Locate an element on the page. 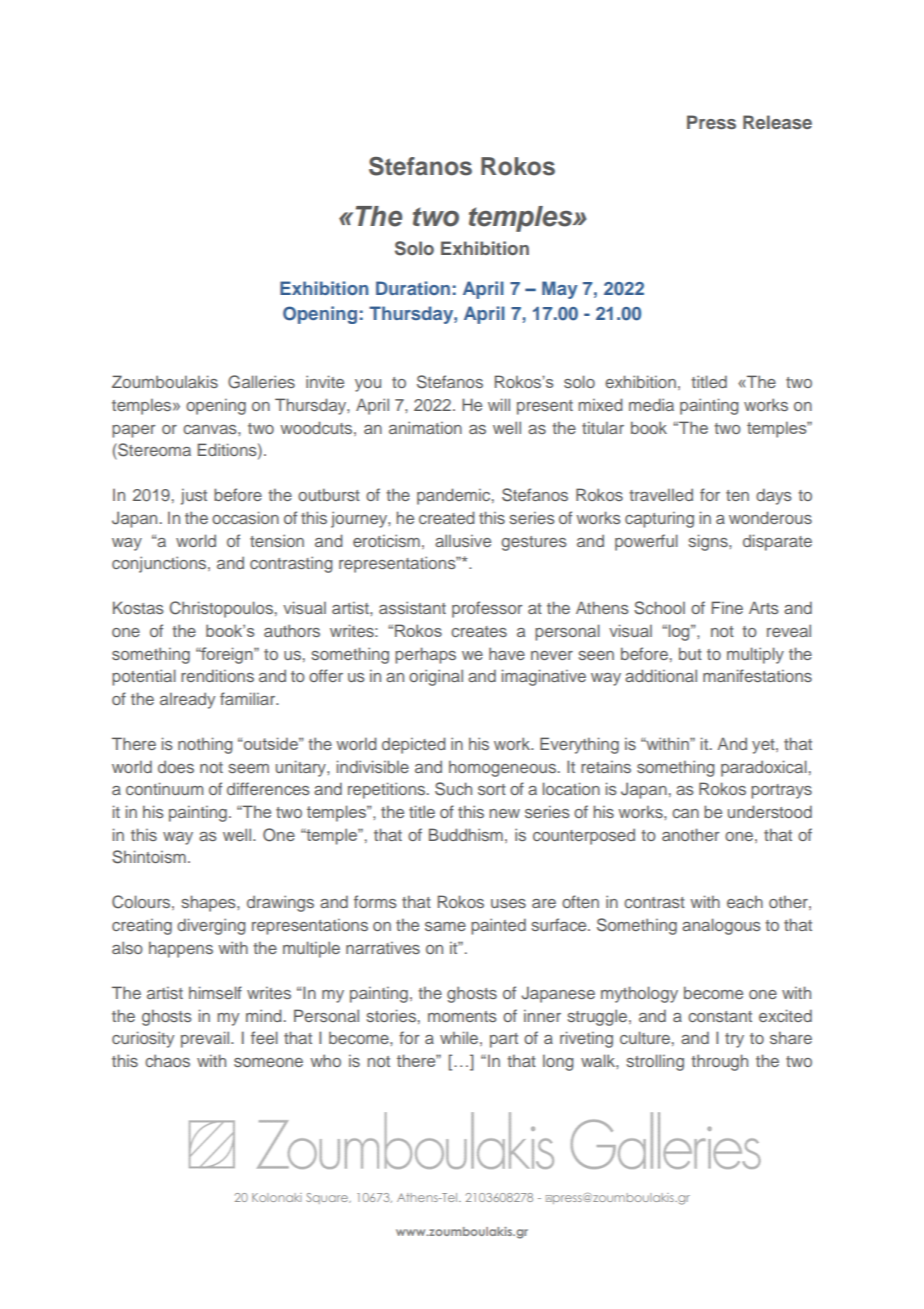 Image resolution: width=924 pixels, height=1309 pixels. while is located at coordinates (459, 1037).
